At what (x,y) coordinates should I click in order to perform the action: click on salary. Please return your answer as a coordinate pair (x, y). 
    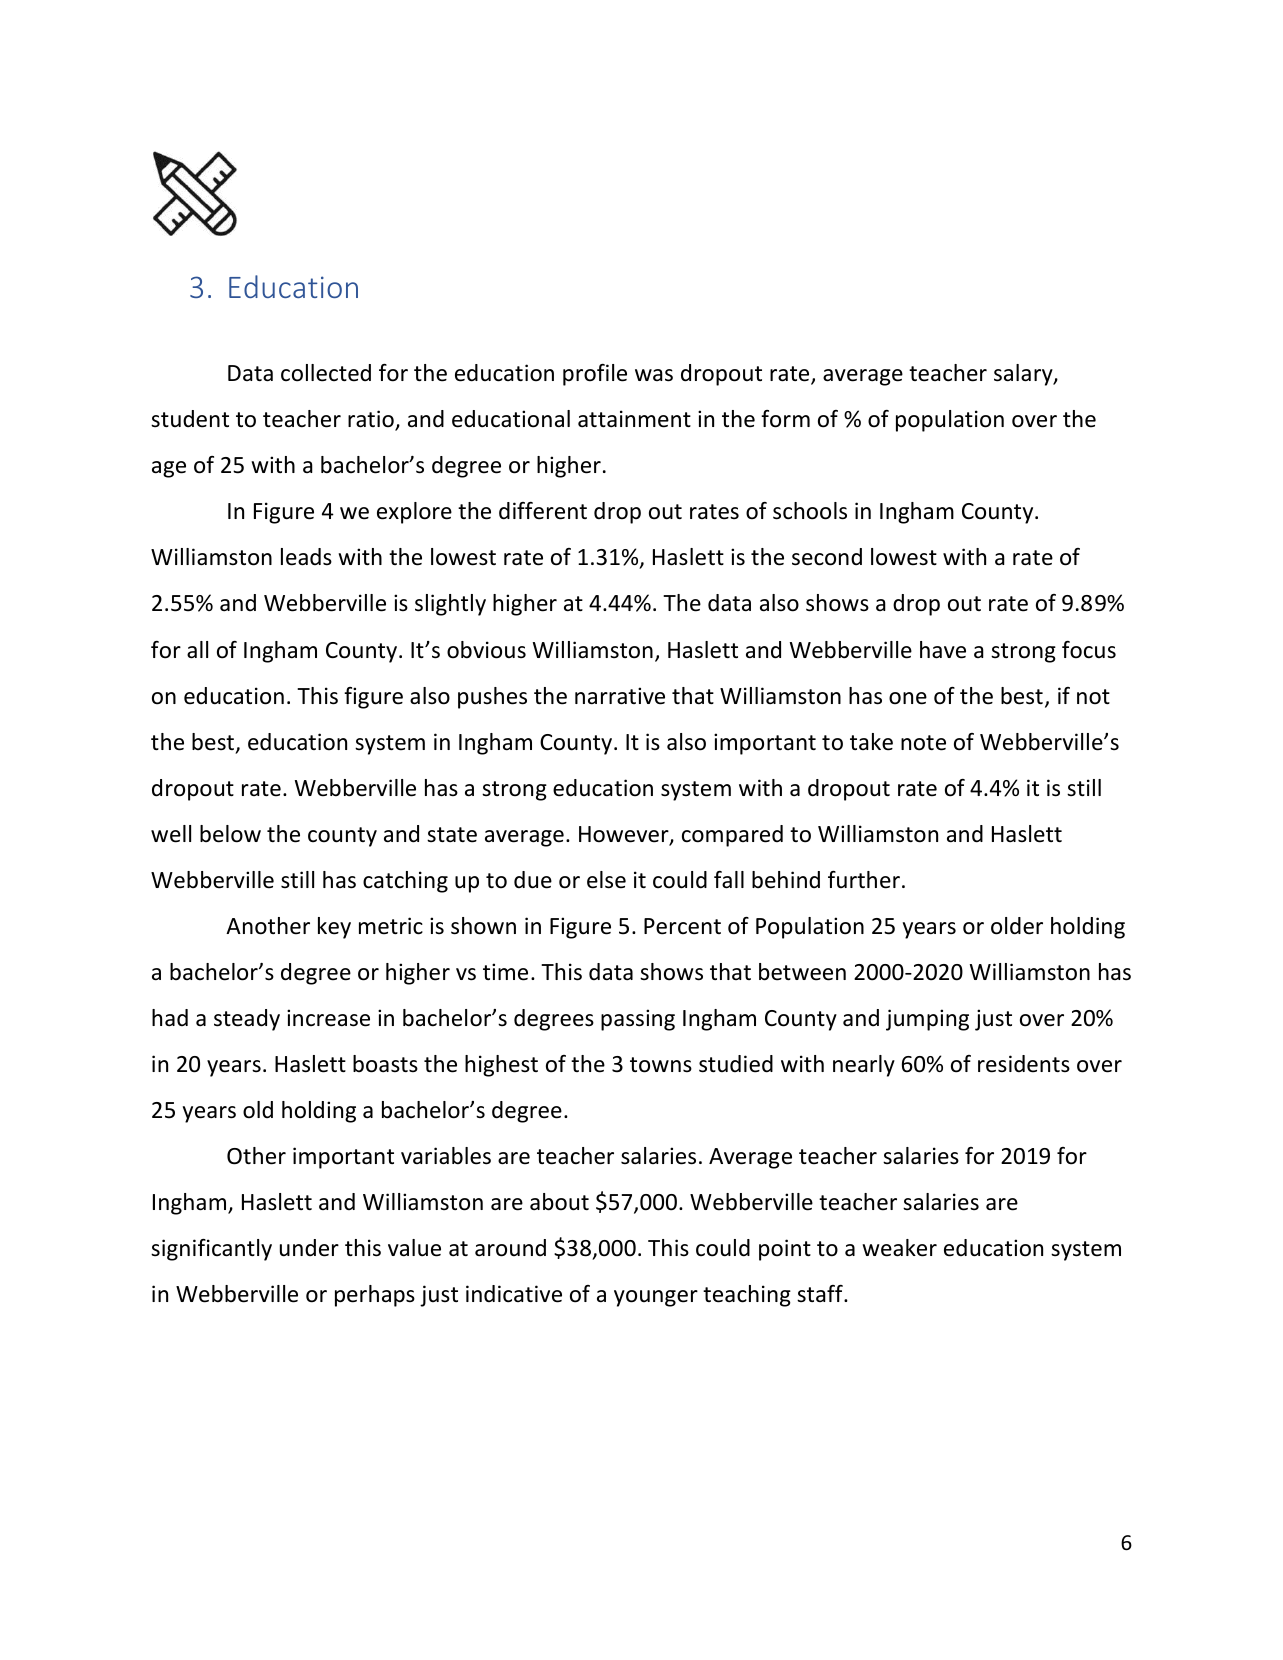
    Looking at the image, I should click on (1024, 375).
